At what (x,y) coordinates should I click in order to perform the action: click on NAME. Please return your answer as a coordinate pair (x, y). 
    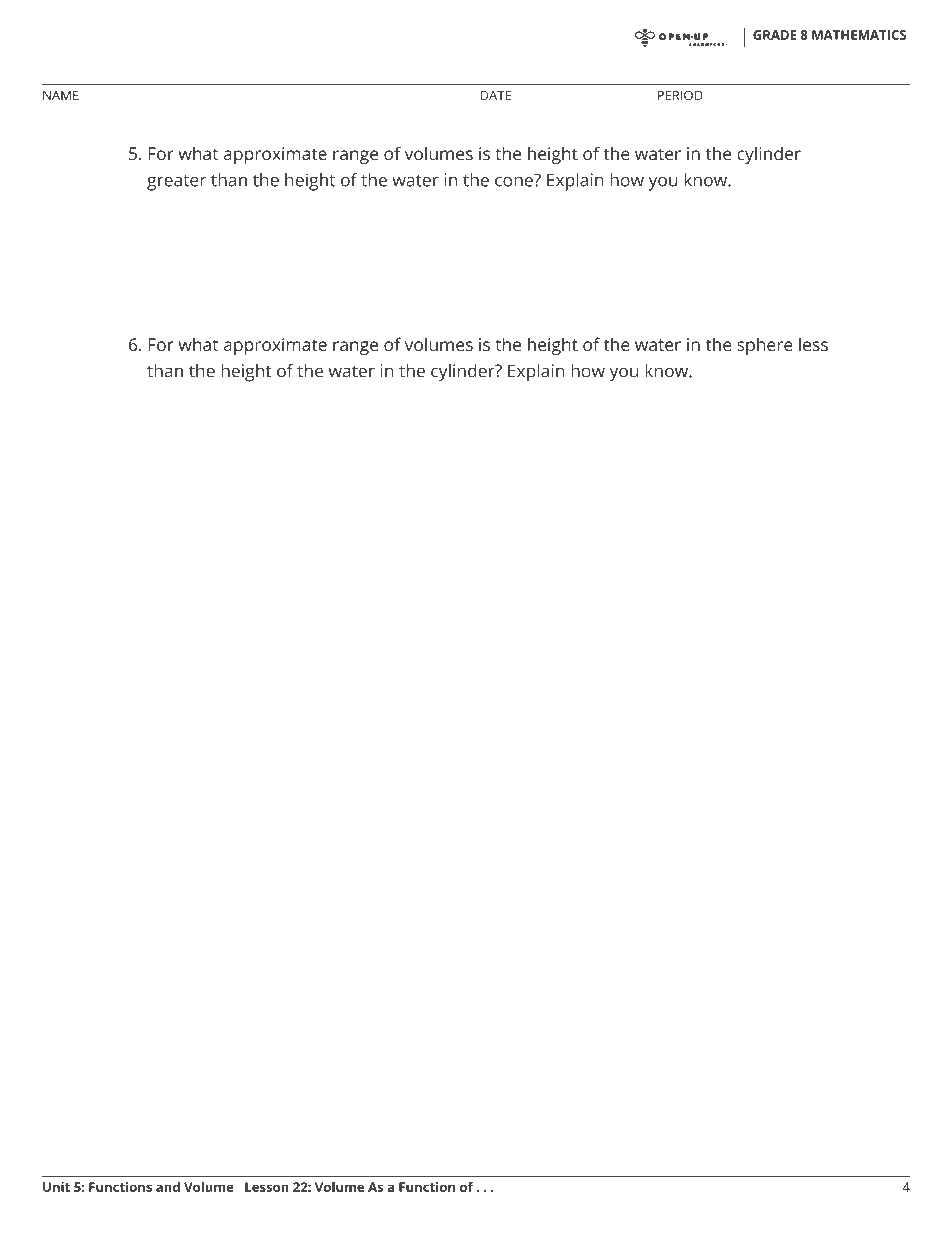
    Looking at the image, I should click on (61, 95).
